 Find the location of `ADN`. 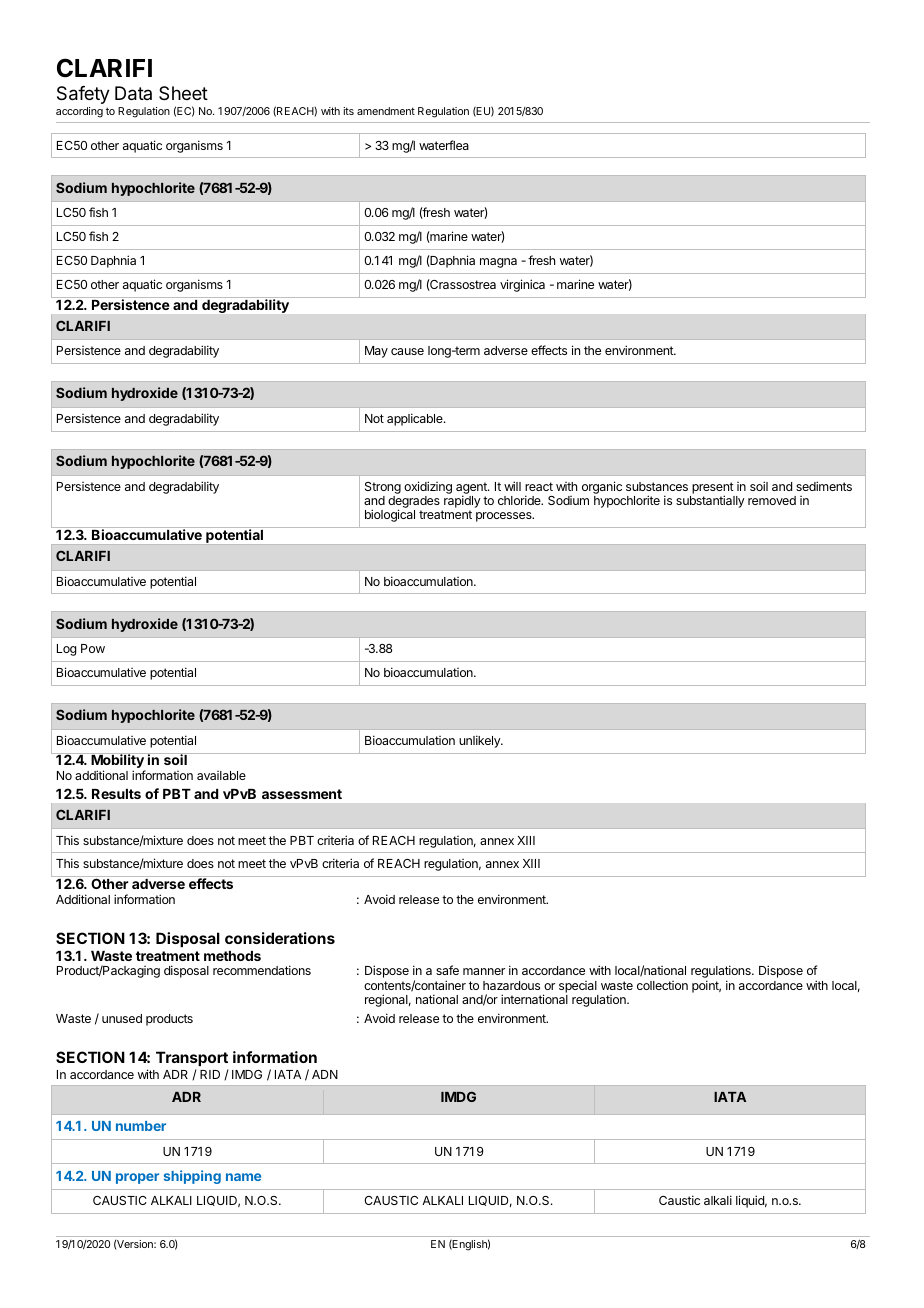

ADN is located at coordinates (325, 1074).
